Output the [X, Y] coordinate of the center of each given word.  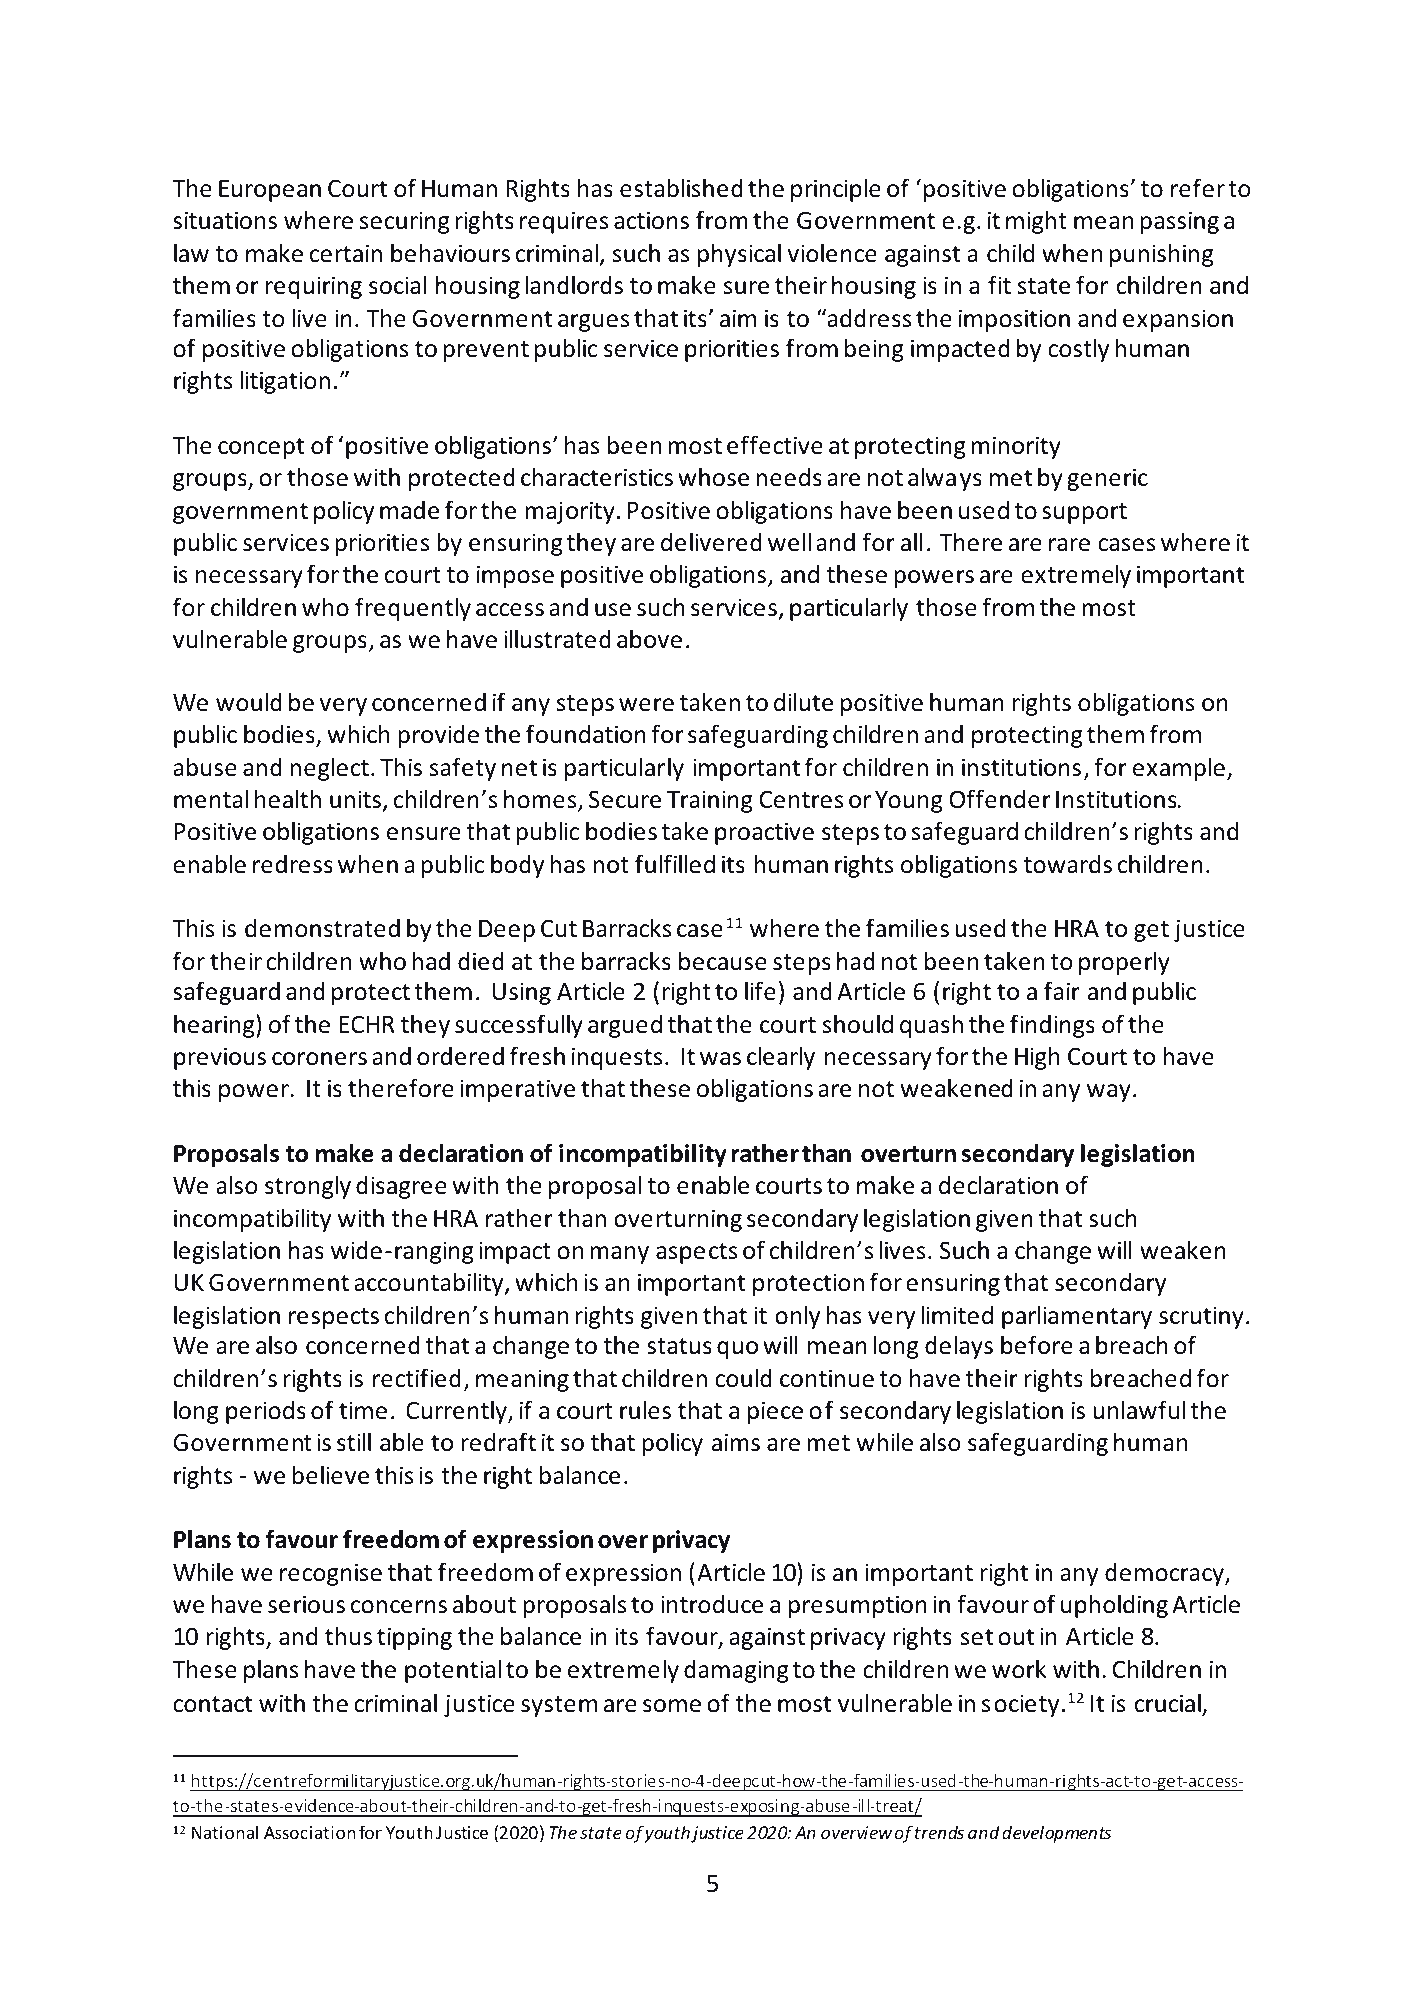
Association [310, 1832]
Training [710, 801]
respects [334, 1318]
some [672, 1706]
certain [346, 253]
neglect [329, 769]
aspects [696, 1253]
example [1179, 769]
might [1036, 222]
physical [739, 255]
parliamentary [1077, 1317]
